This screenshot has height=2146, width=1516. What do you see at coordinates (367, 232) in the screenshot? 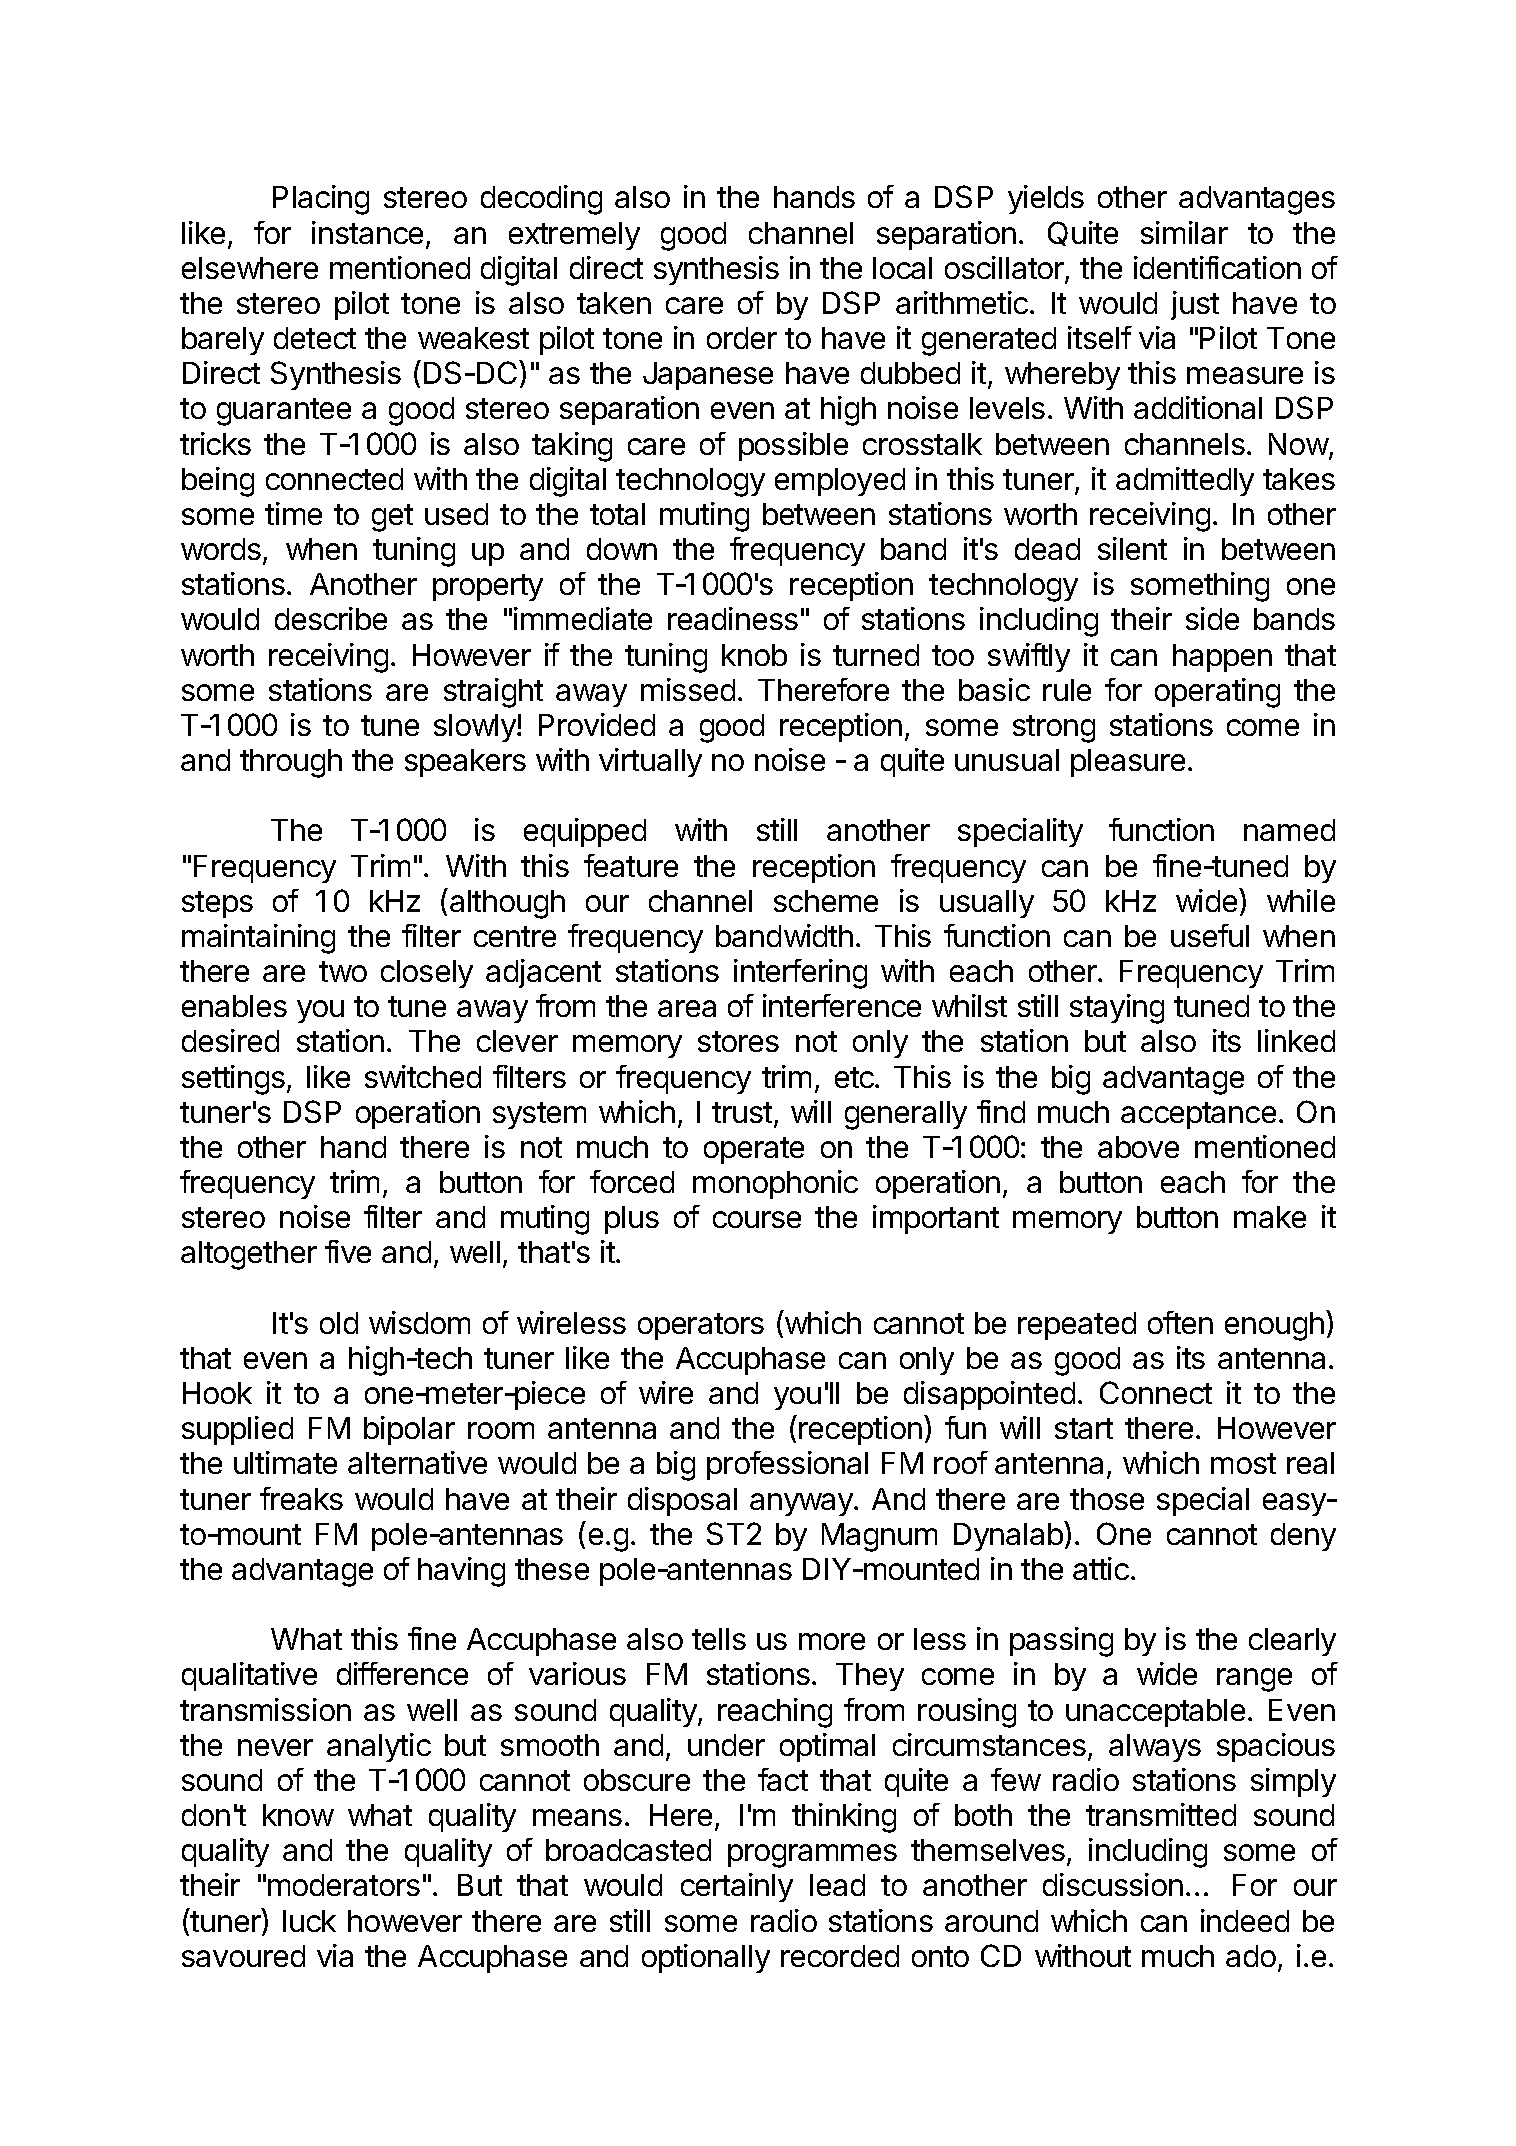
I see `instance` at bounding box center [367, 232].
